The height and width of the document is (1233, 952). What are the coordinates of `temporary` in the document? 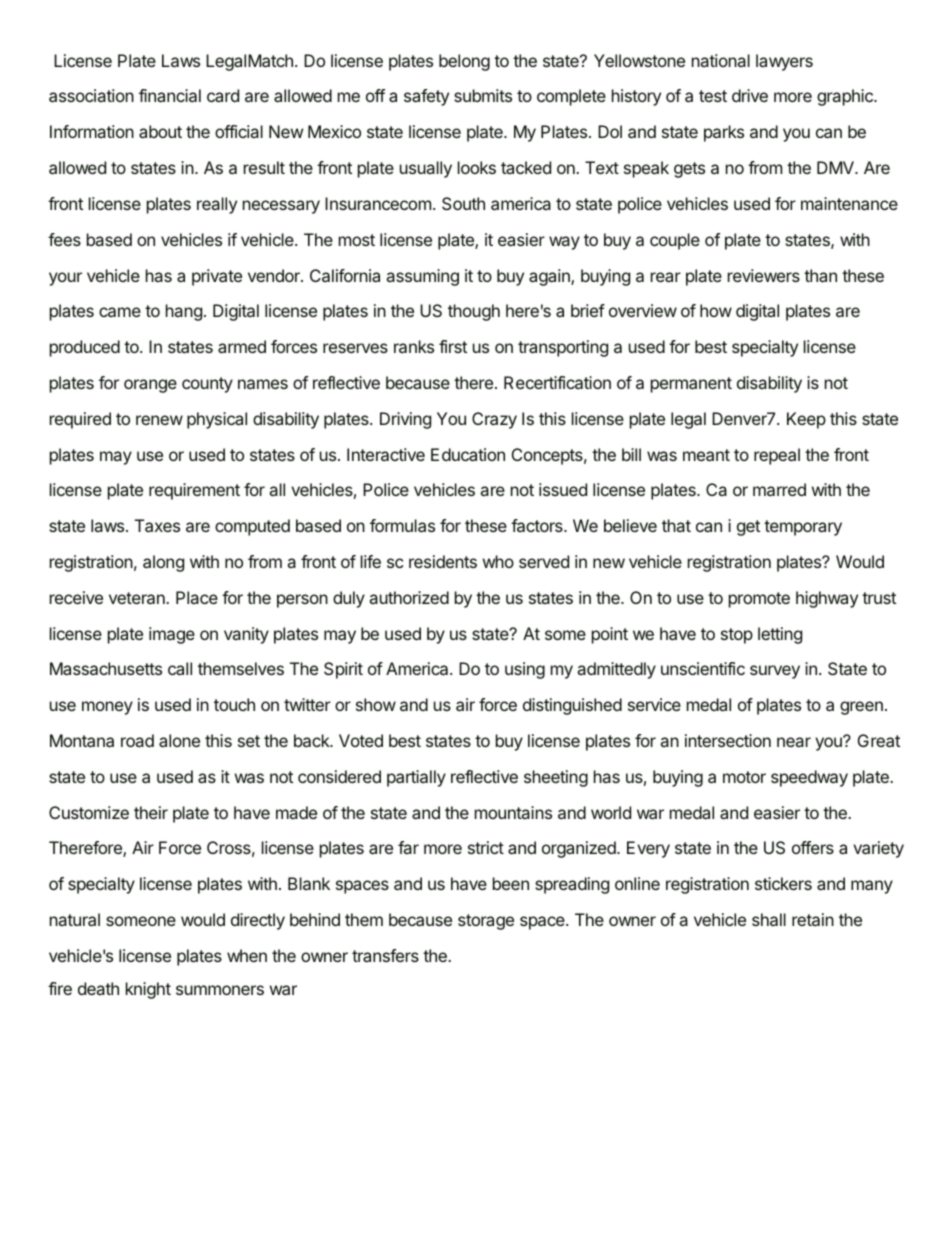 It's located at (803, 528).
